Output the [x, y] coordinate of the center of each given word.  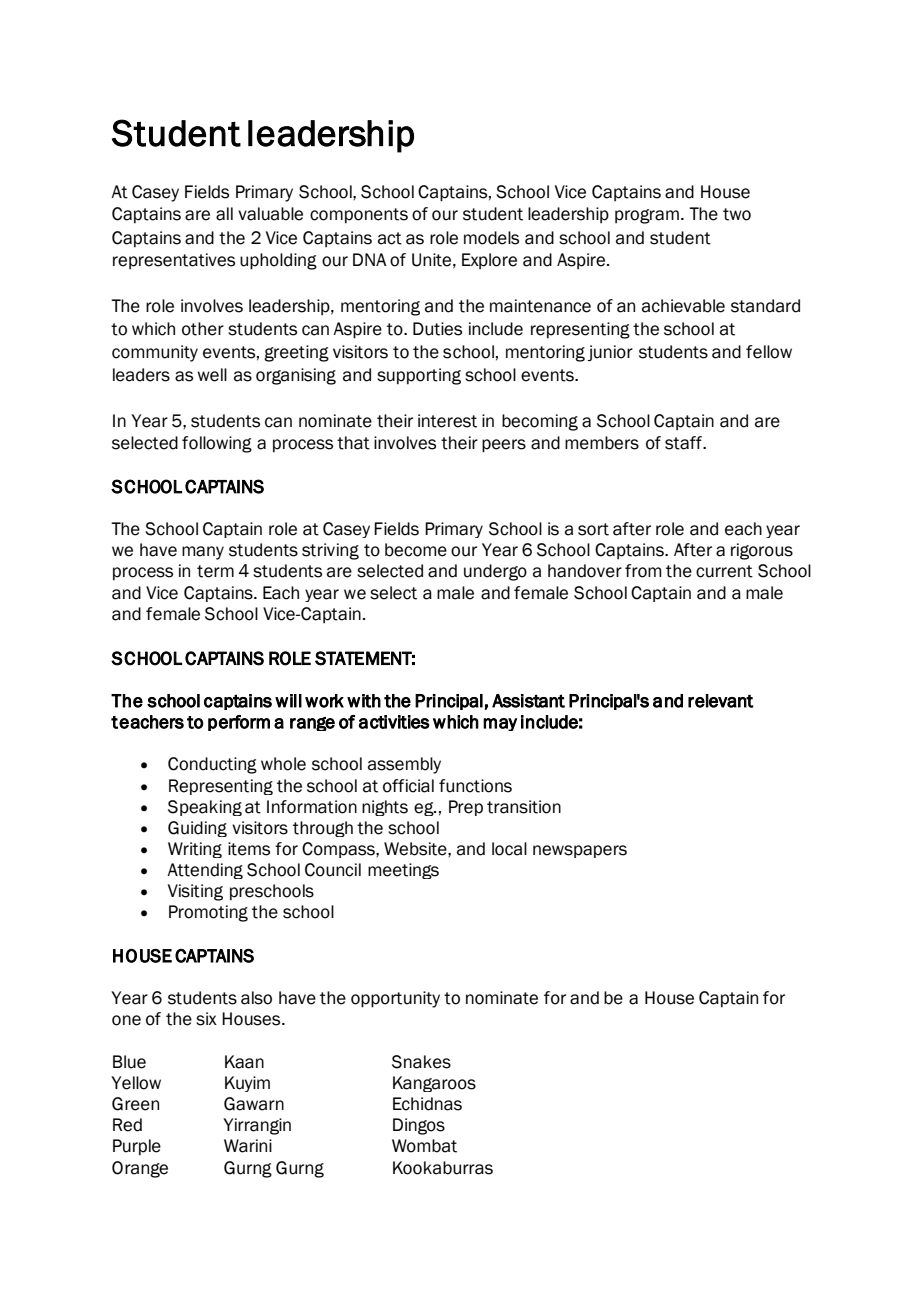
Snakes [421, 1062]
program [647, 216]
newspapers [580, 851]
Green [135, 1104]
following [217, 444]
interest [447, 421]
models [491, 238]
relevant [720, 701]
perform [239, 723]
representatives [174, 261]
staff [684, 443]
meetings [403, 871]
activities [394, 722]
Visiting [195, 892]
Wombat [424, 1146]
